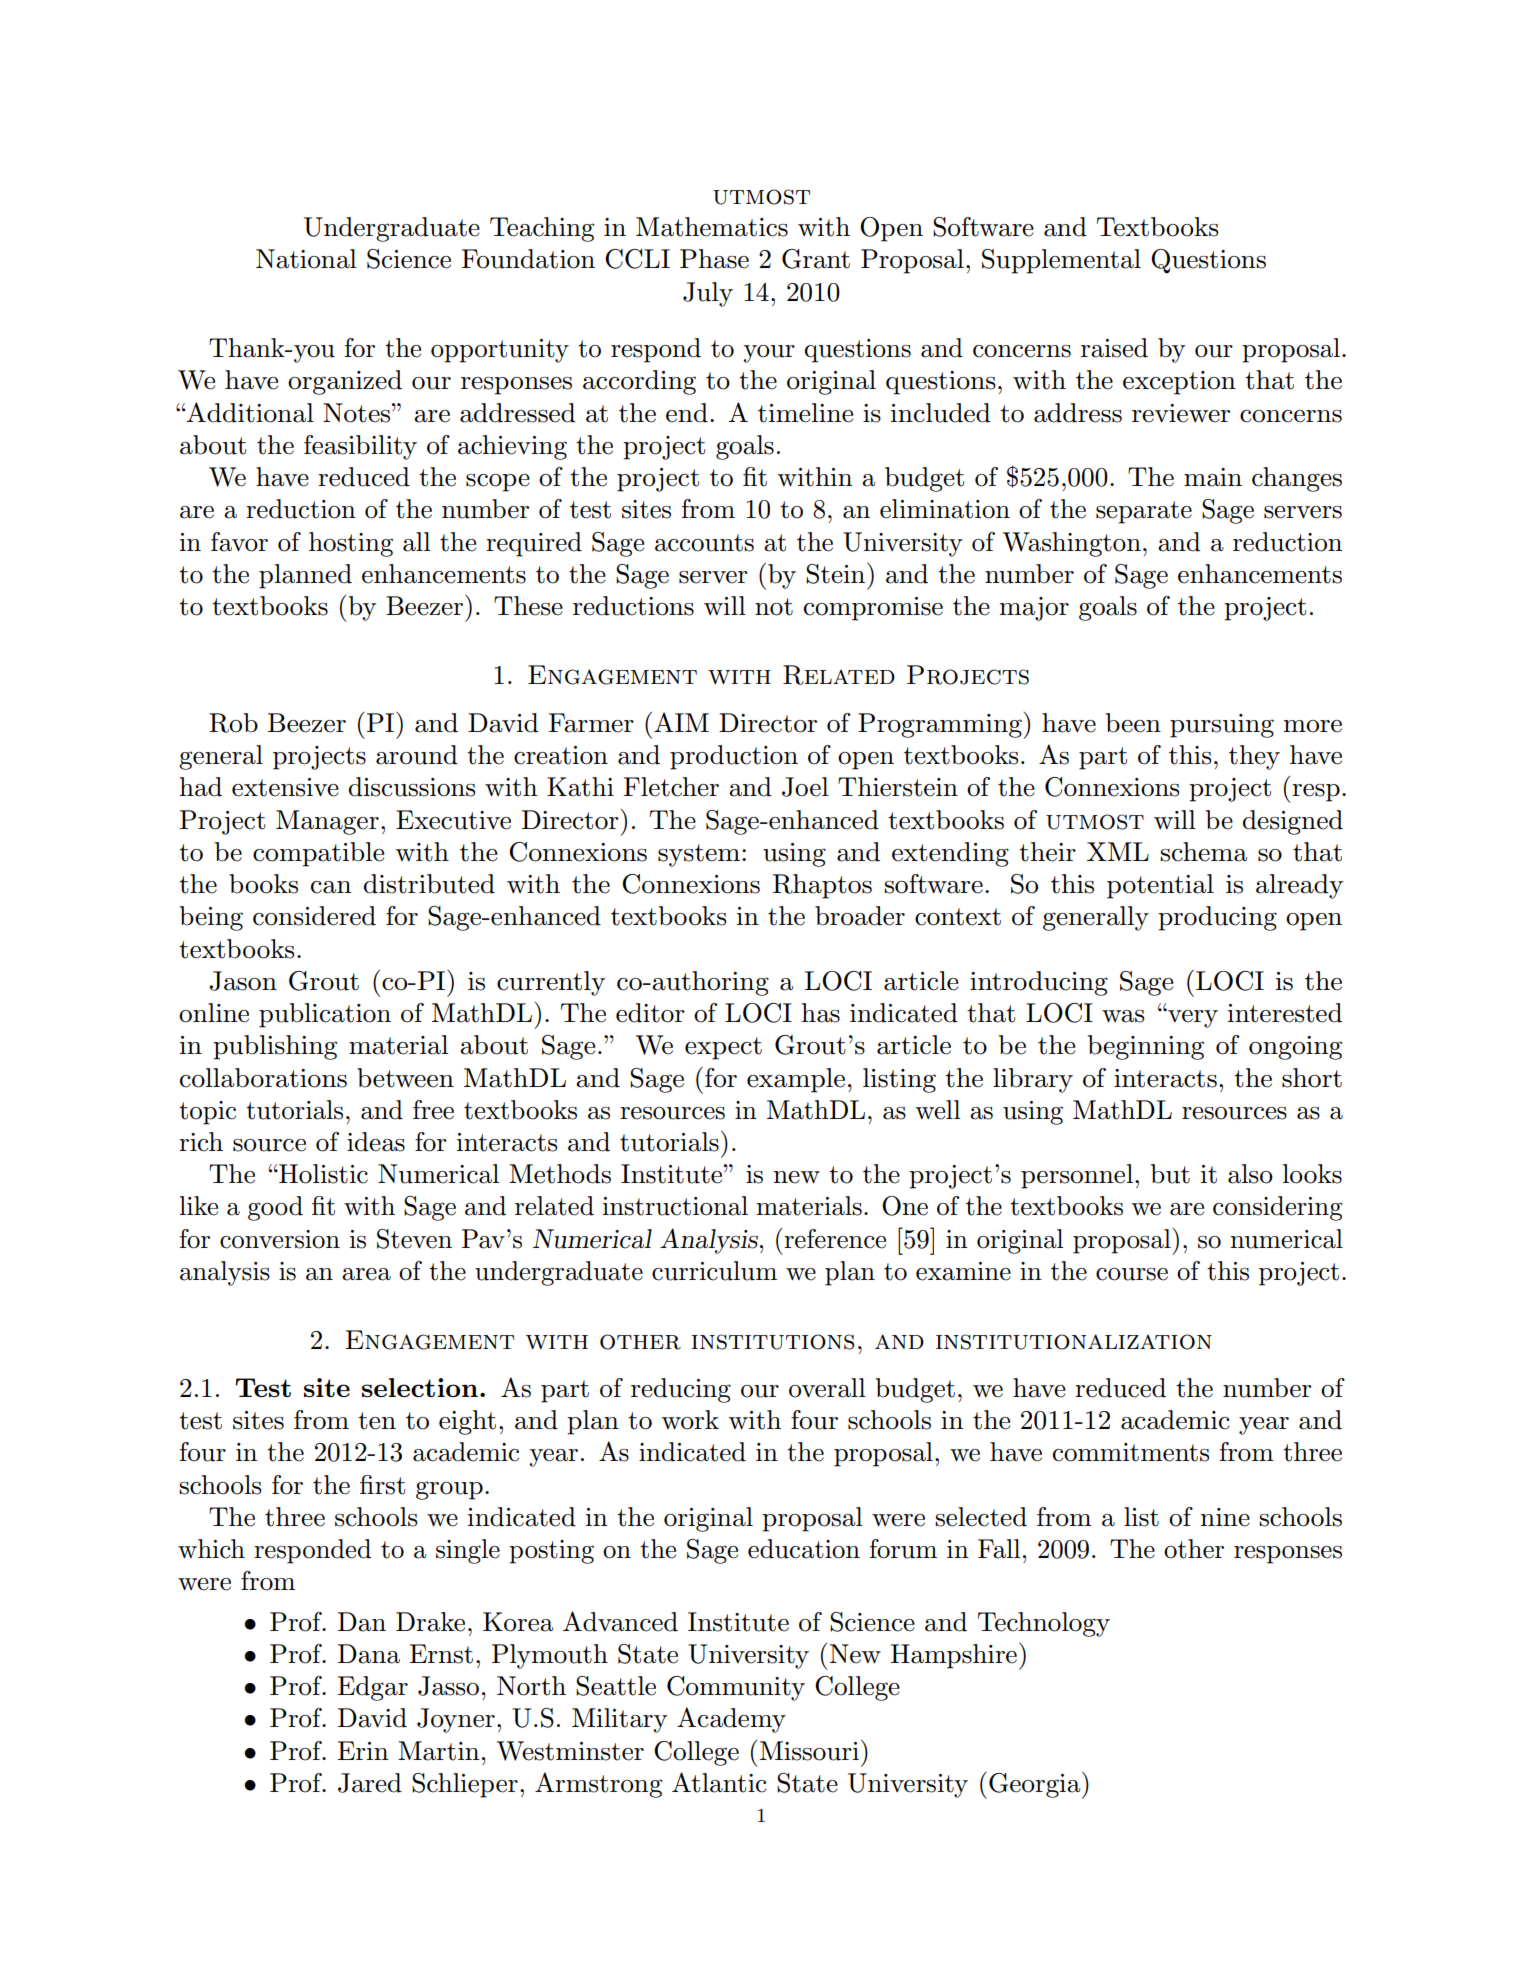 The width and height of the screenshot is (1523, 1971). What do you see at coordinates (731, 1720) in the screenshot?
I see `Academy` at bounding box center [731, 1720].
